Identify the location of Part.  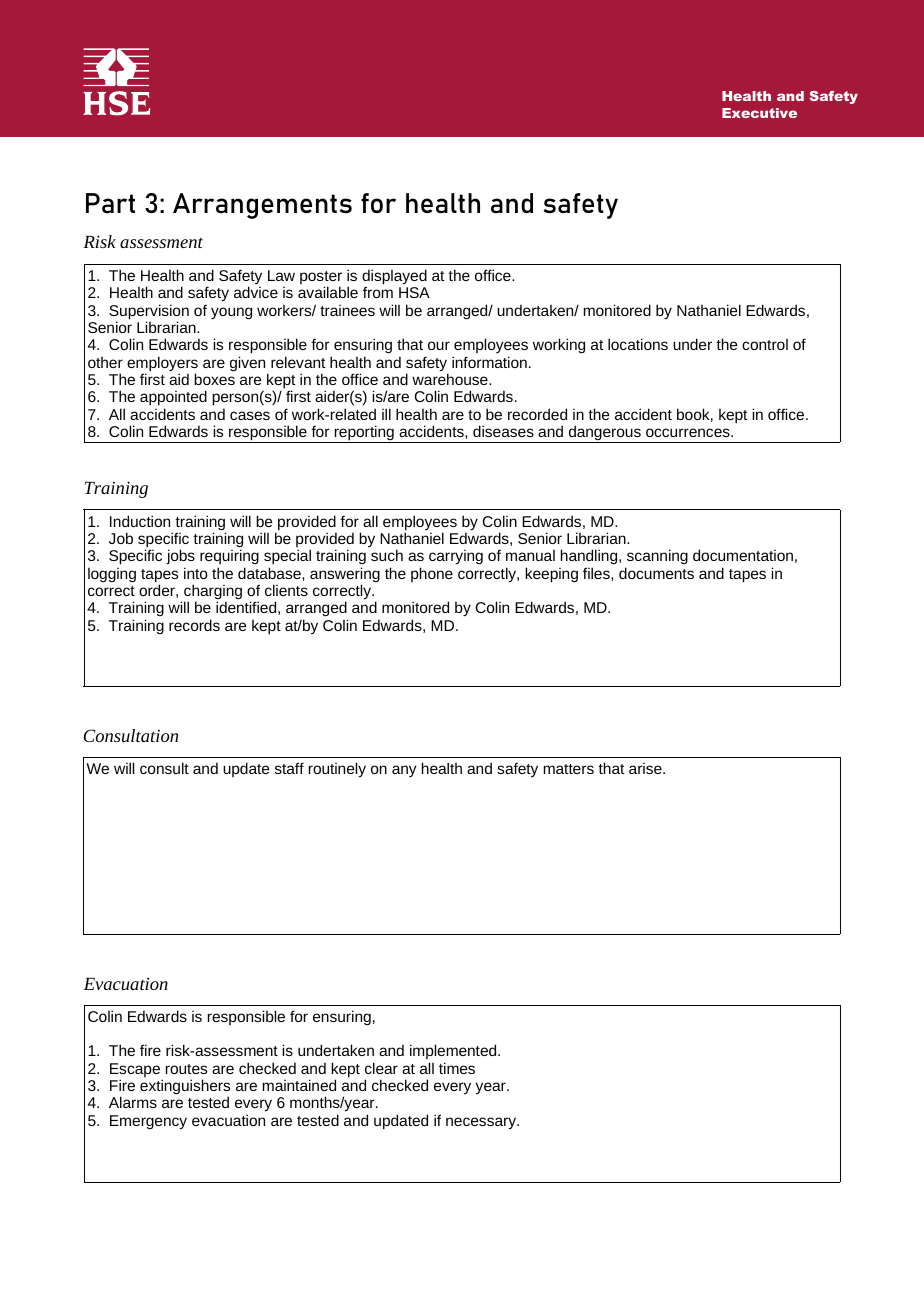
(110, 203).
